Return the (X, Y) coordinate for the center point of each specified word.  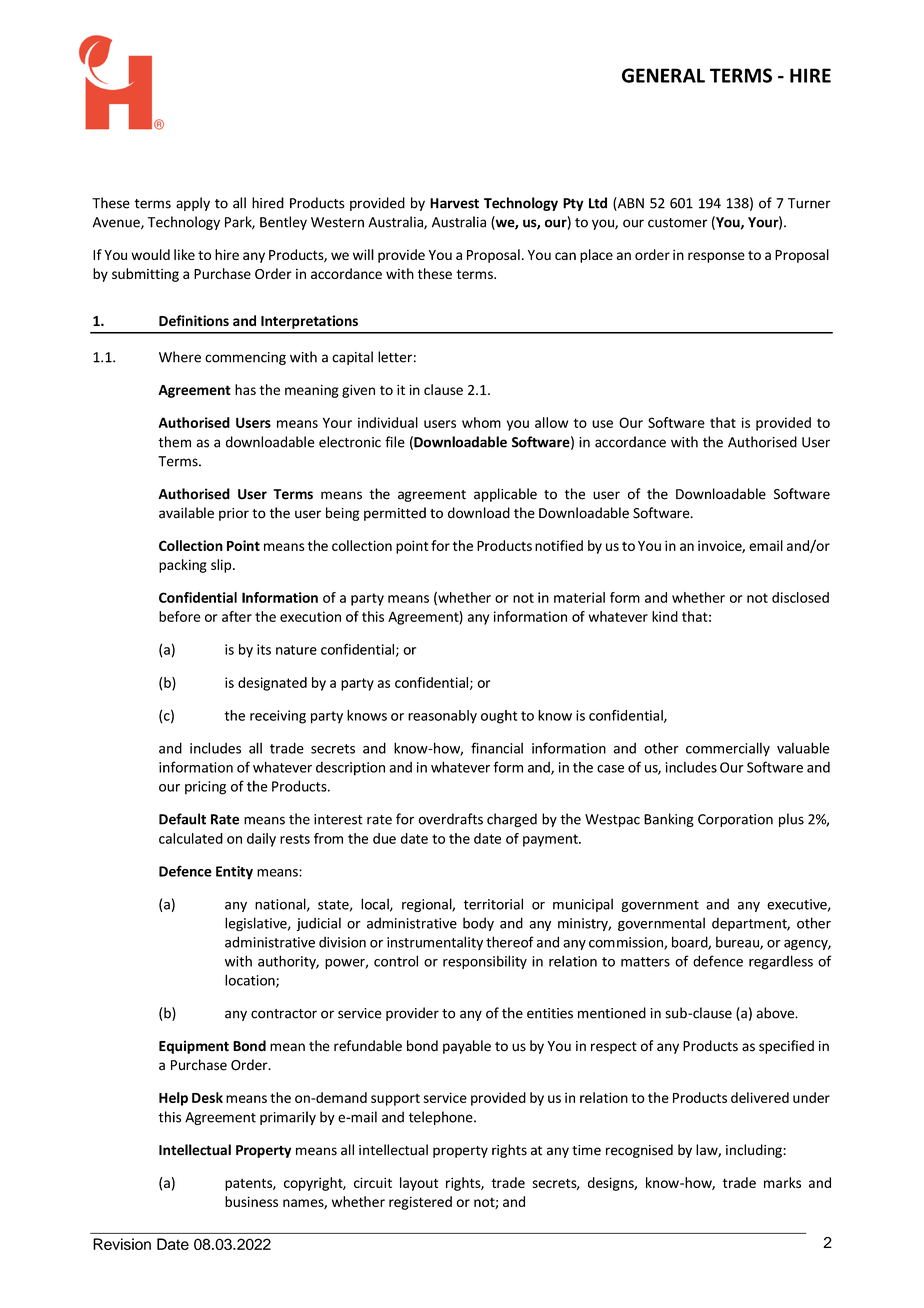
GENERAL (663, 75)
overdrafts (451, 819)
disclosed (800, 597)
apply (193, 204)
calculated (191, 838)
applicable (505, 495)
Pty (573, 204)
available (186, 513)
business (251, 1201)
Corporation (735, 820)
